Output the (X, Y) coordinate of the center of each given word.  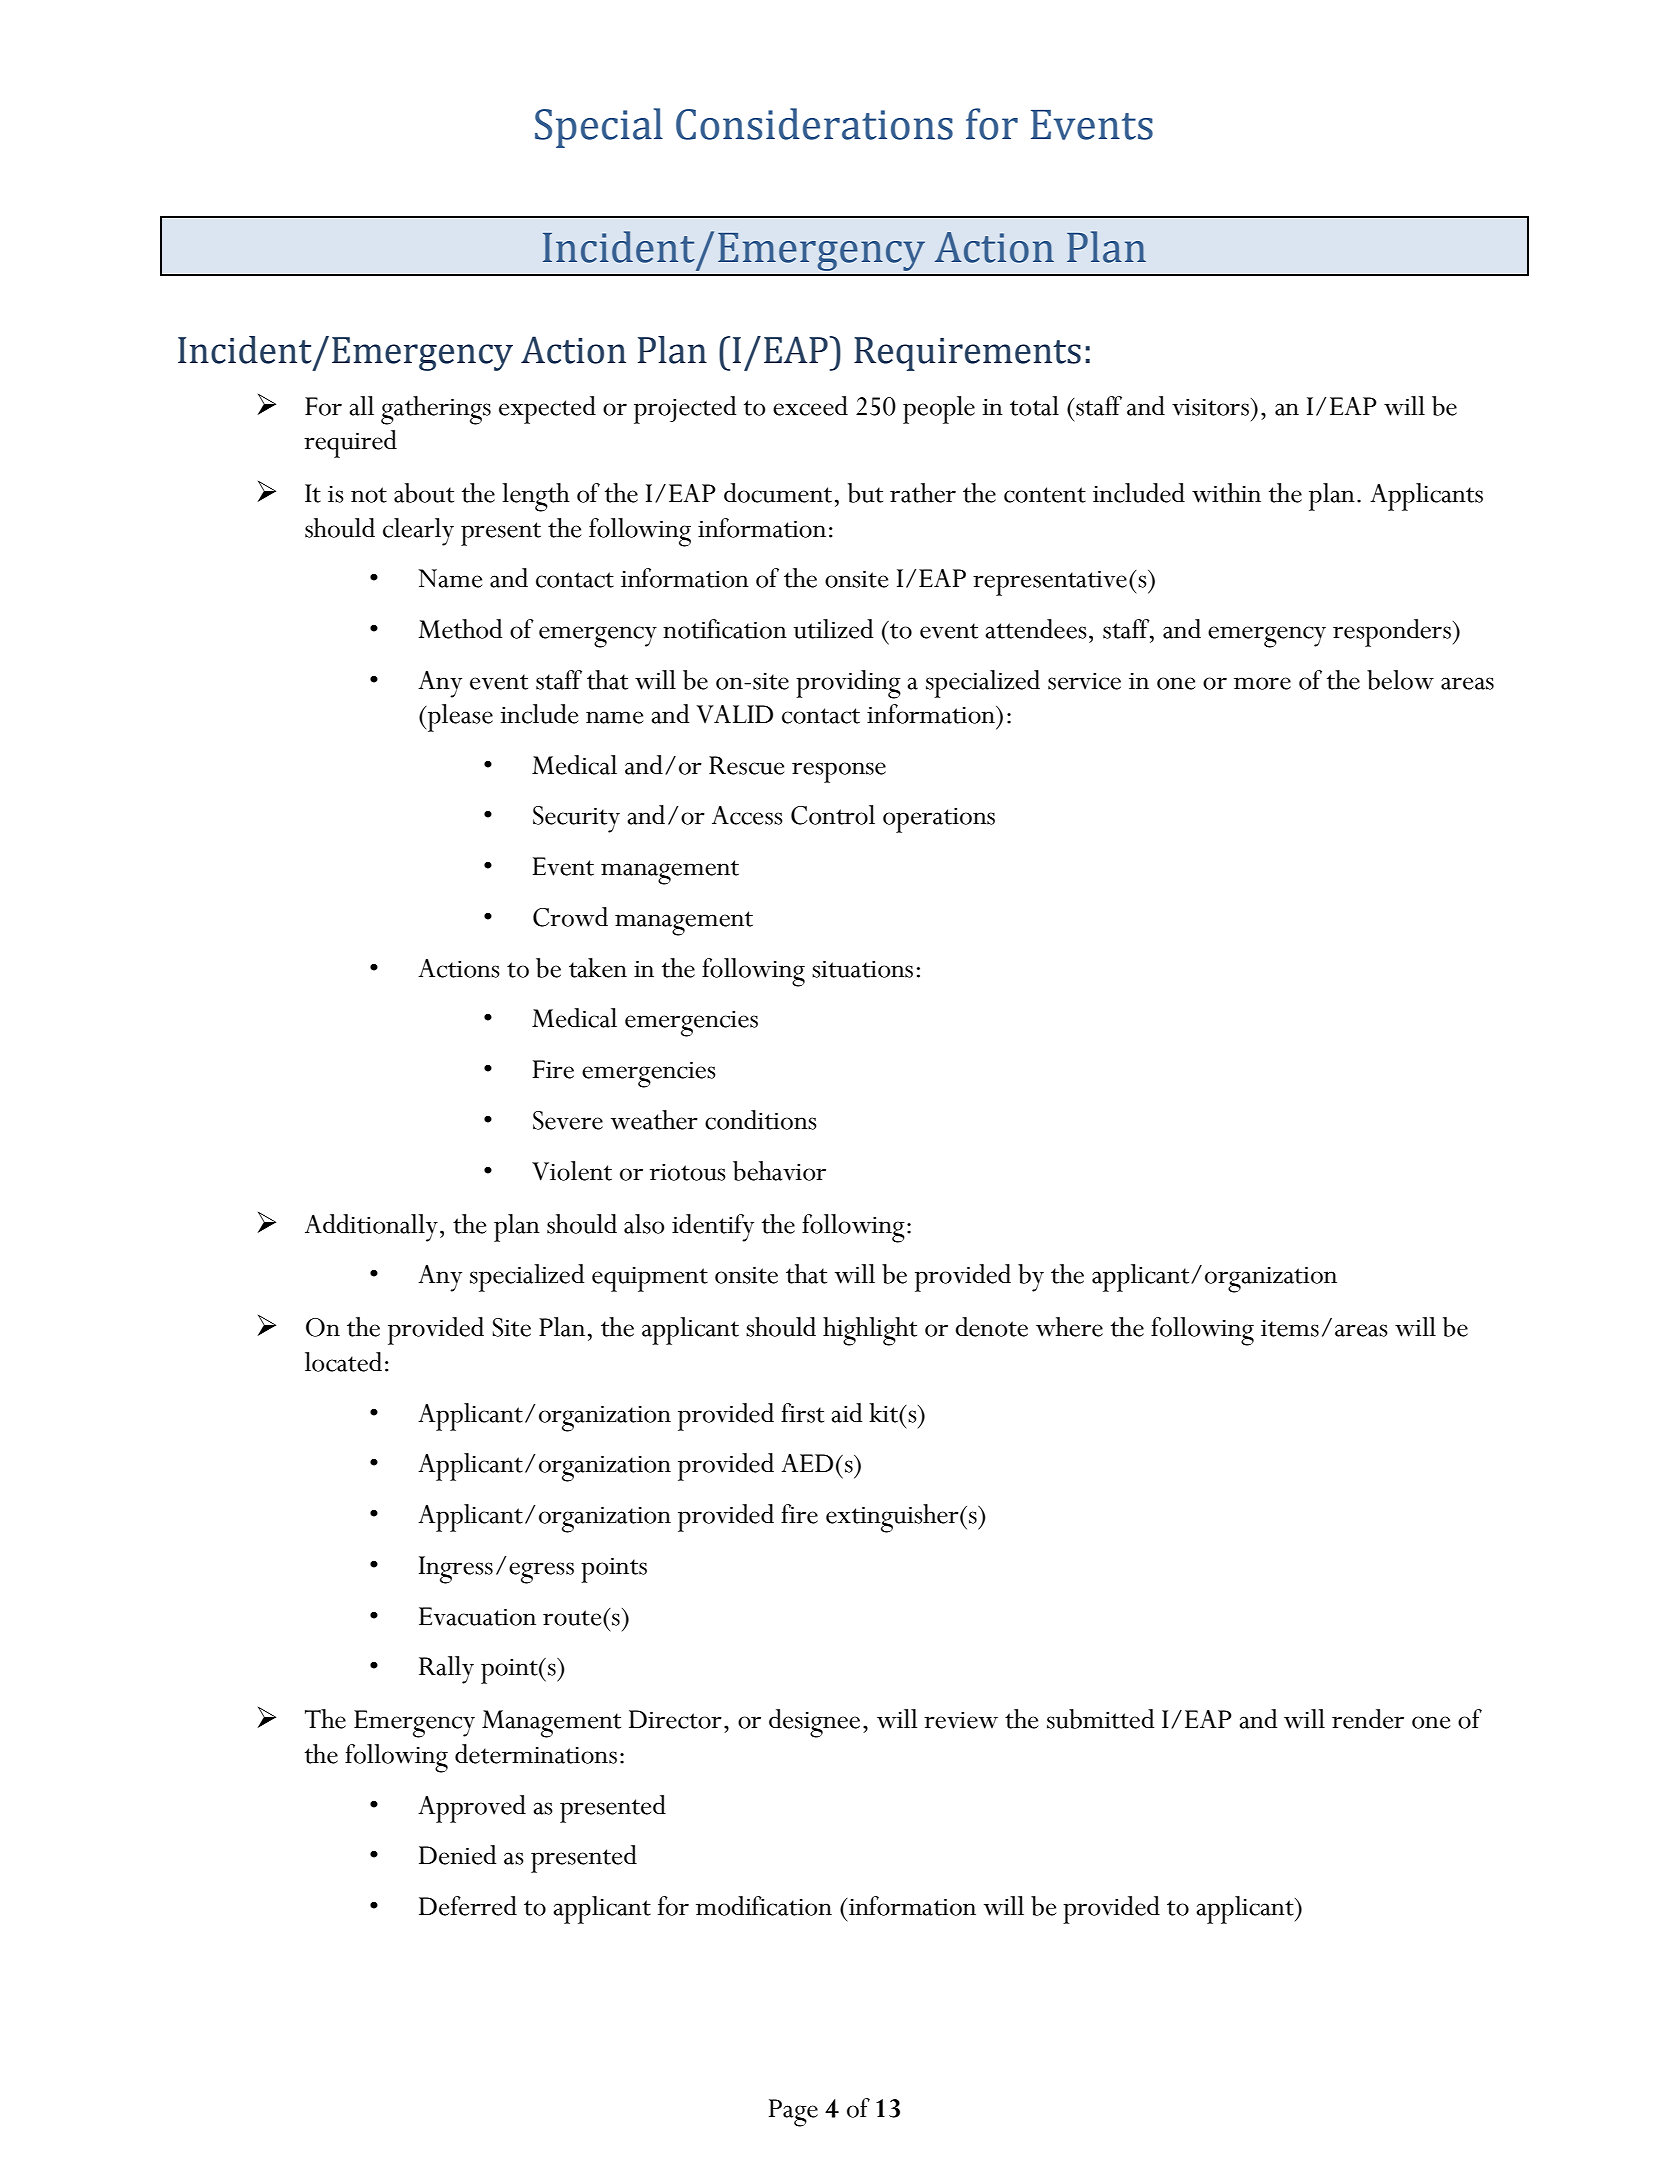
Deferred (468, 1906)
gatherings (436, 410)
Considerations (814, 124)
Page (793, 2113)
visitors (1210, 407)
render (1368, 1719)
